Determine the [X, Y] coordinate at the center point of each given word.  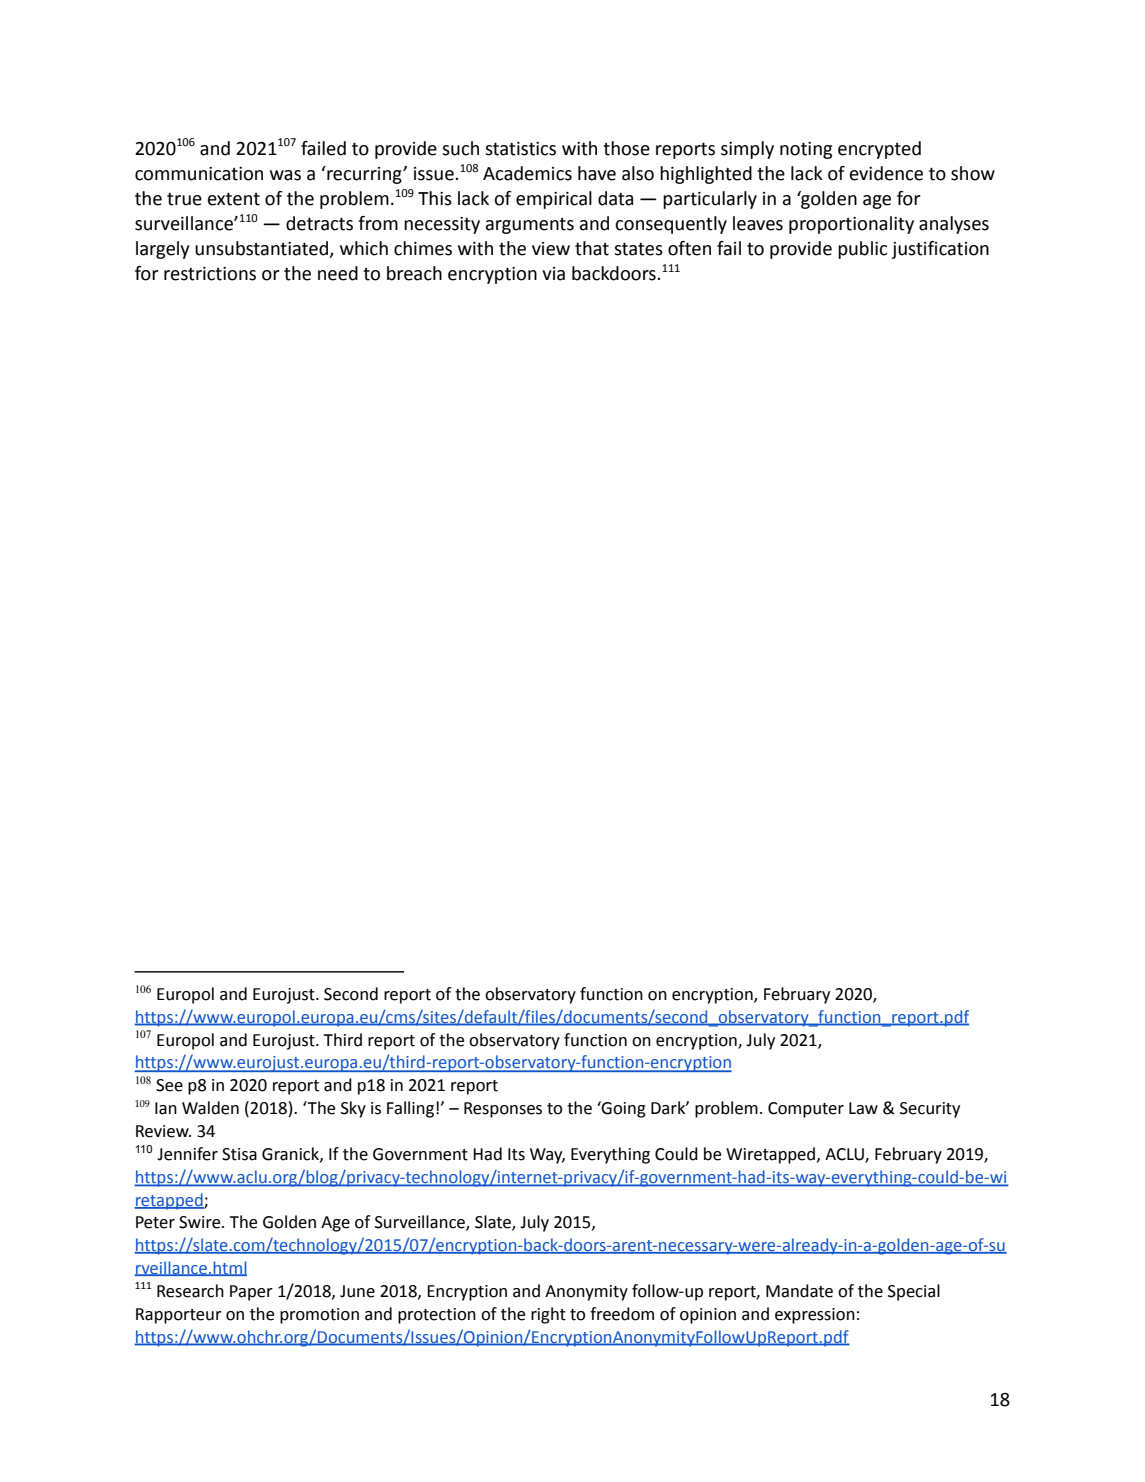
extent [234, 199]
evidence [886, 173]
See [169, 1085]
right [548, 1315]
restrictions [210, 274]
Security [930, 1110]
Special [914, 1292]
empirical [554, 200]
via [553, 274]
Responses [503, 1110]
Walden [210, 1108]
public [862, 250]
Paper [251, 1293]
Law [863, 1108]
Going [623, 1109]
